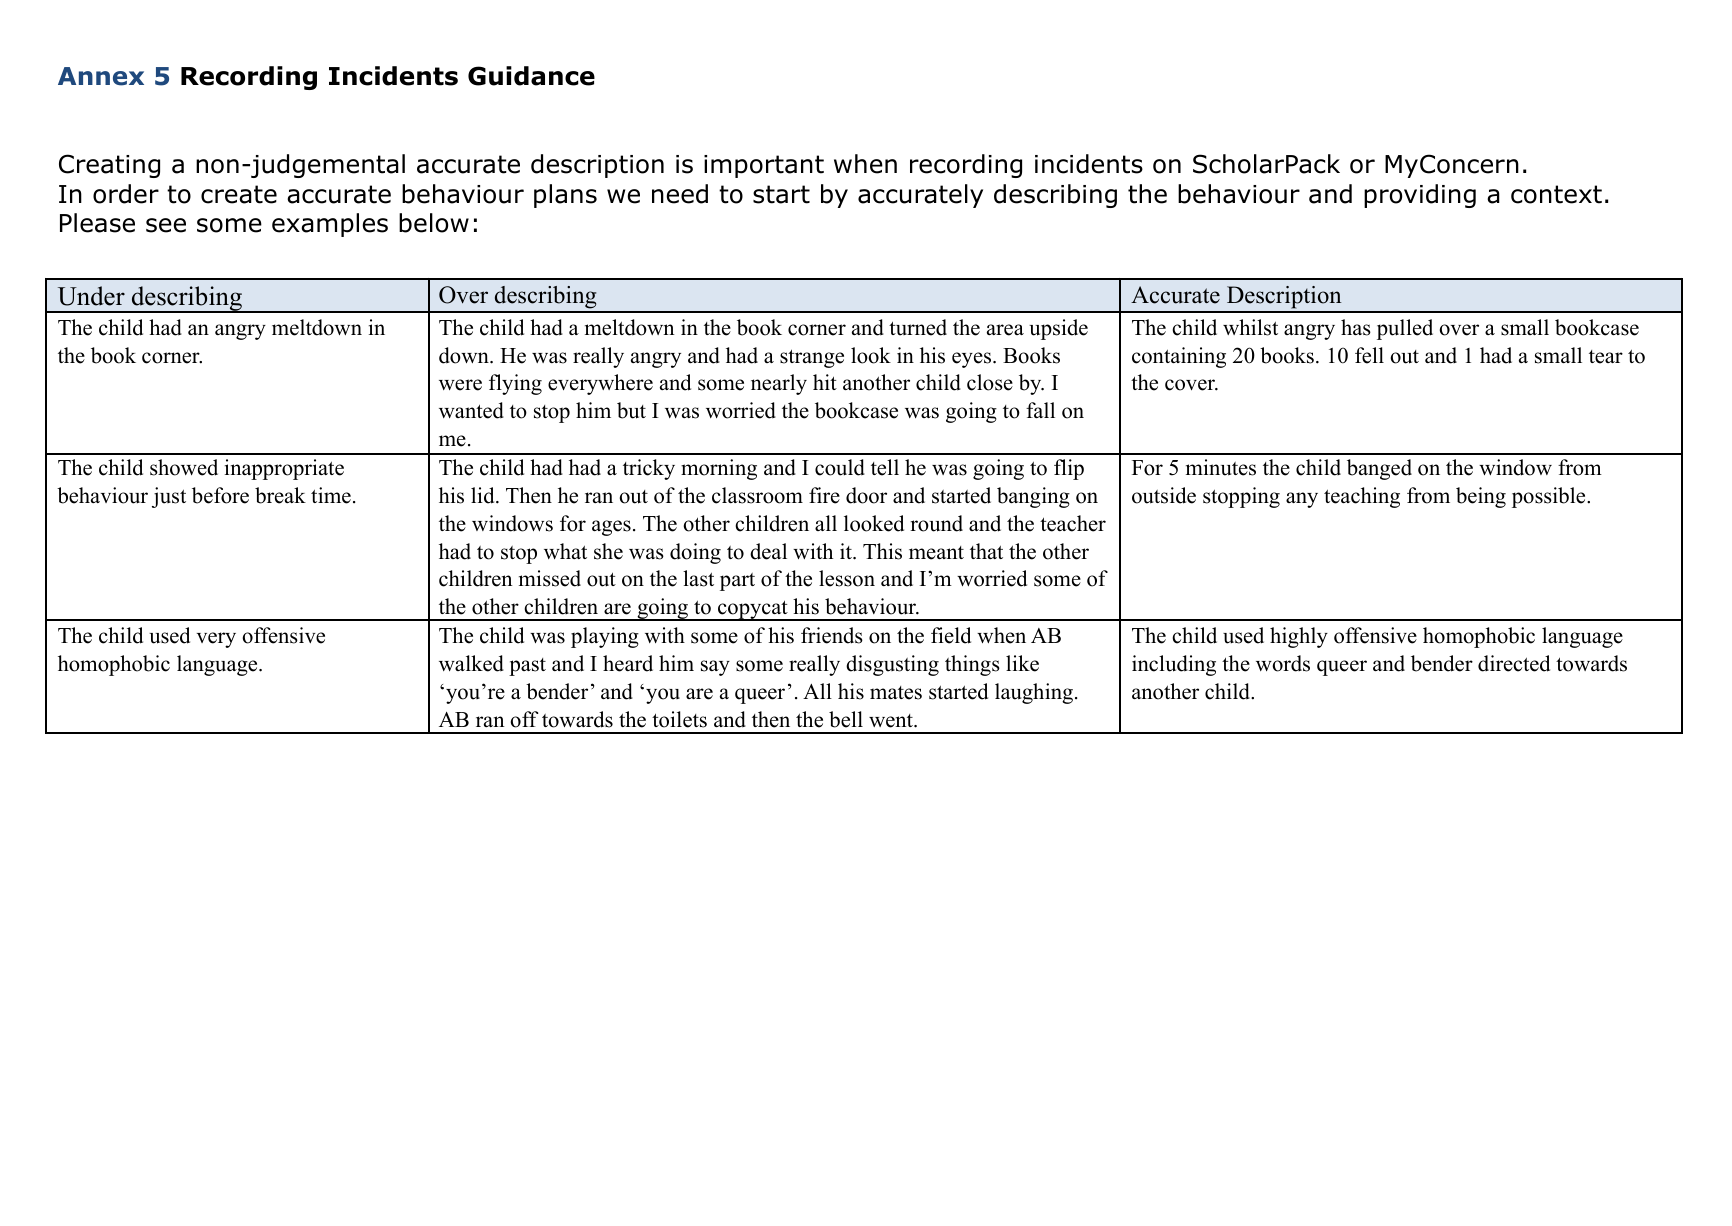  I want to click on Annex, so click(101, 76).
